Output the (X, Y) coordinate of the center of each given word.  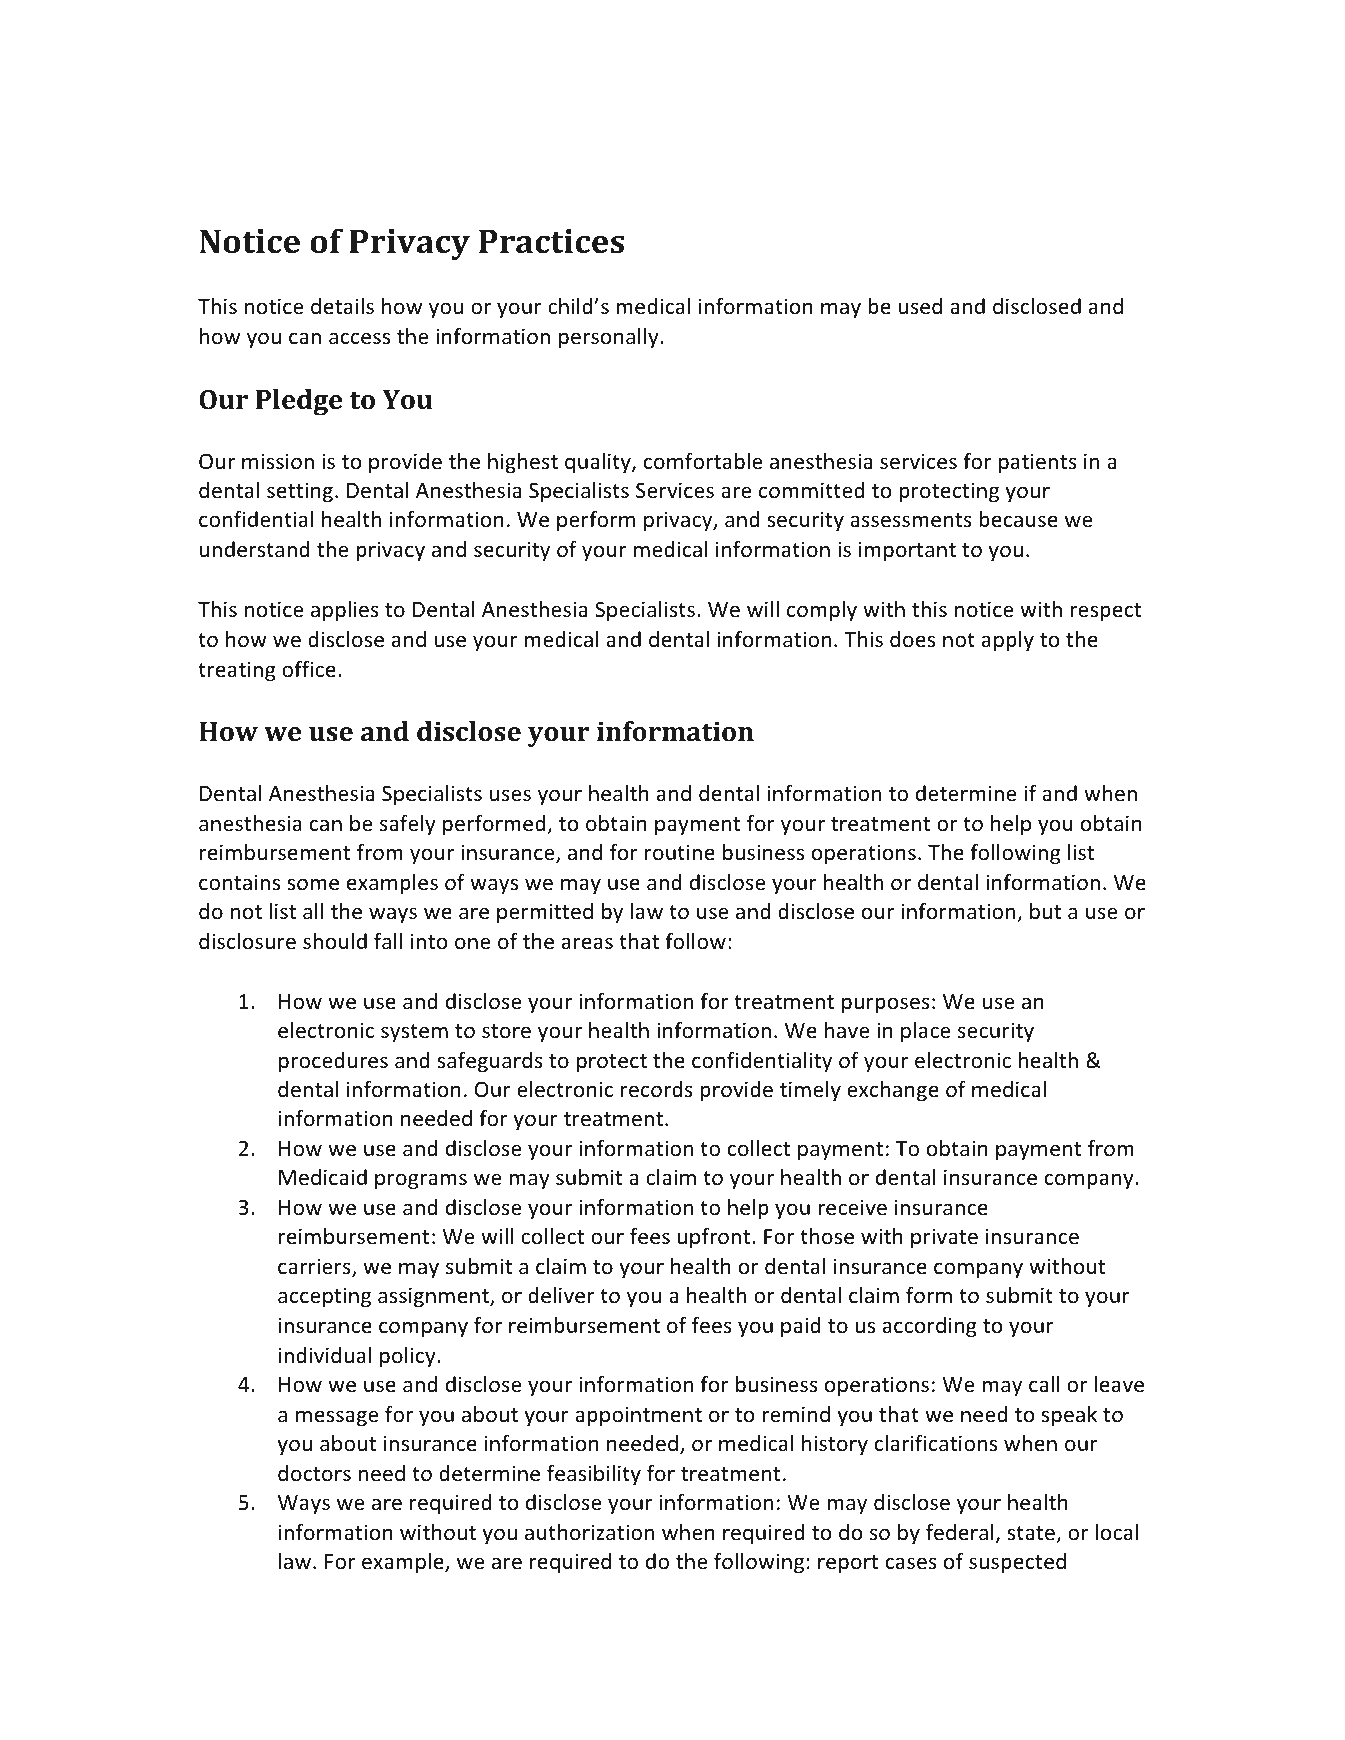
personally (610, 338)
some (313, 884)
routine (680, 852)
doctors (314, 1473)
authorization (589, 1532)
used (920, 306)
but (1045, 911)
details (342, 306)
